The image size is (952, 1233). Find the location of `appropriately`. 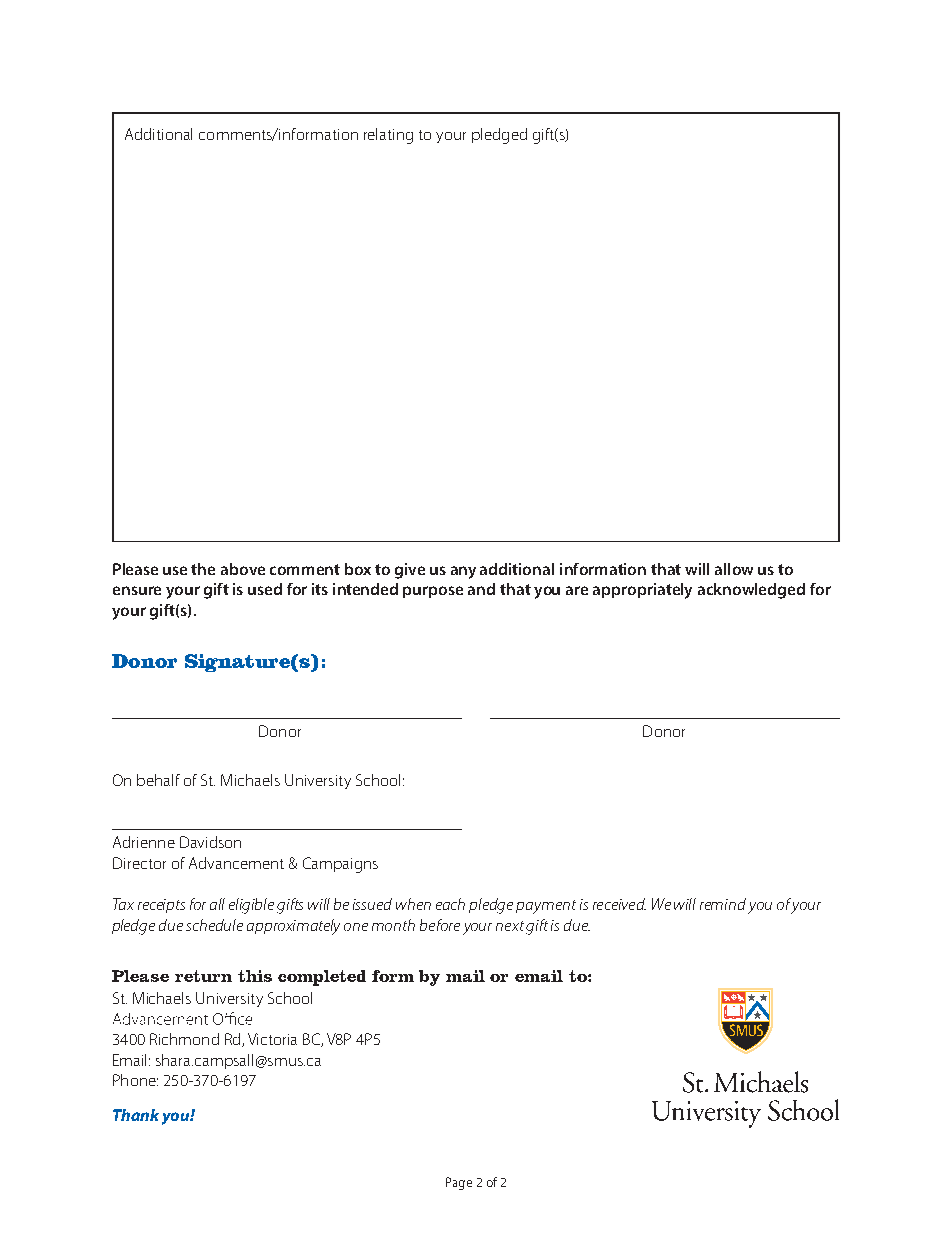

appropriately is located at coordinates (642, 591).
